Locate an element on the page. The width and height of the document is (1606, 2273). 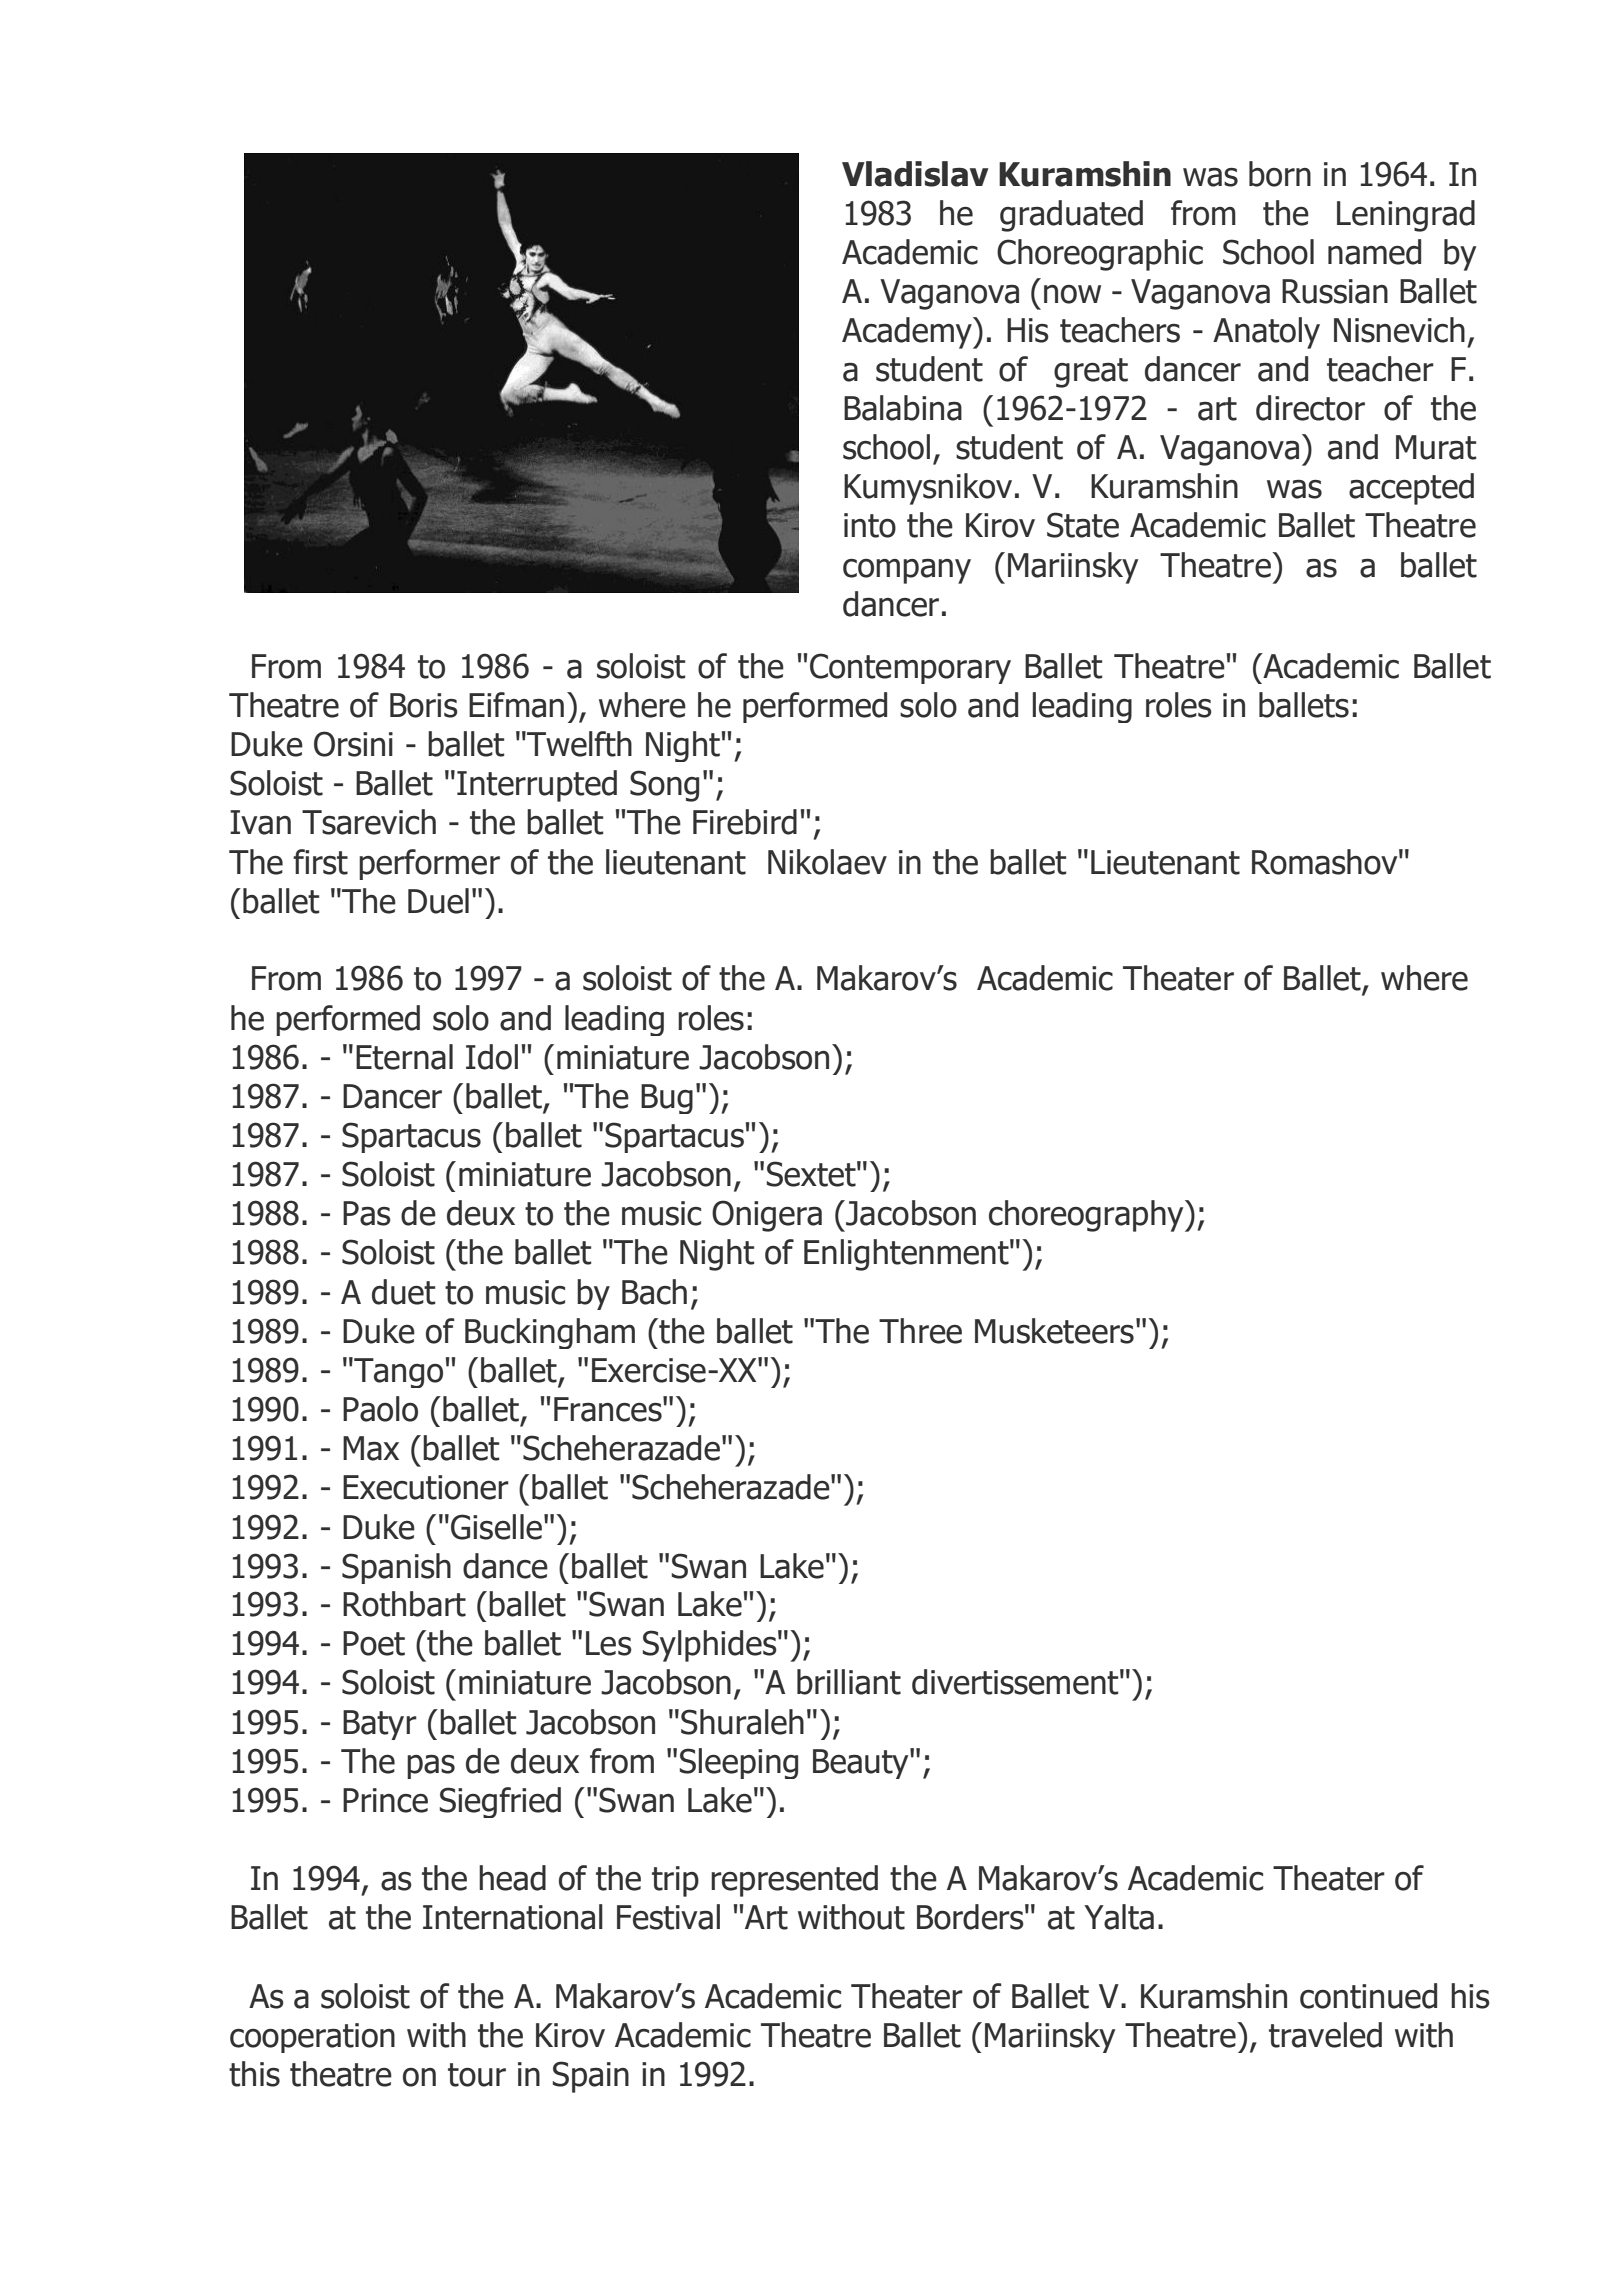
Academy is located at coordinates (908, 333).
